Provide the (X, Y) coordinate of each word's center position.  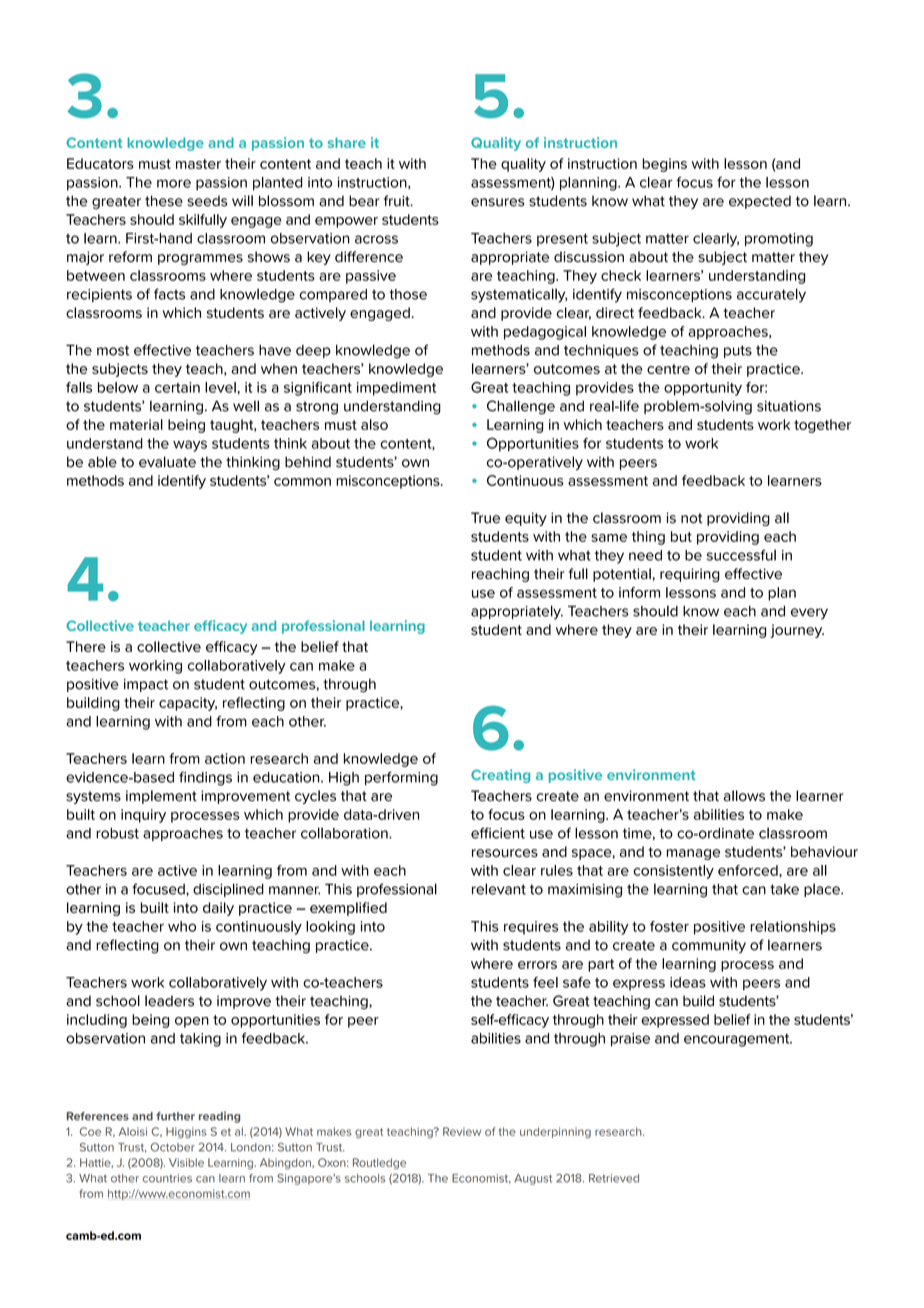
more (174, 183)
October (173, 1147)
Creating (500, 776)
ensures (497, 202)
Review (462, 1131)
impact (146, 685)
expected (760, 202)
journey (797, 631)
